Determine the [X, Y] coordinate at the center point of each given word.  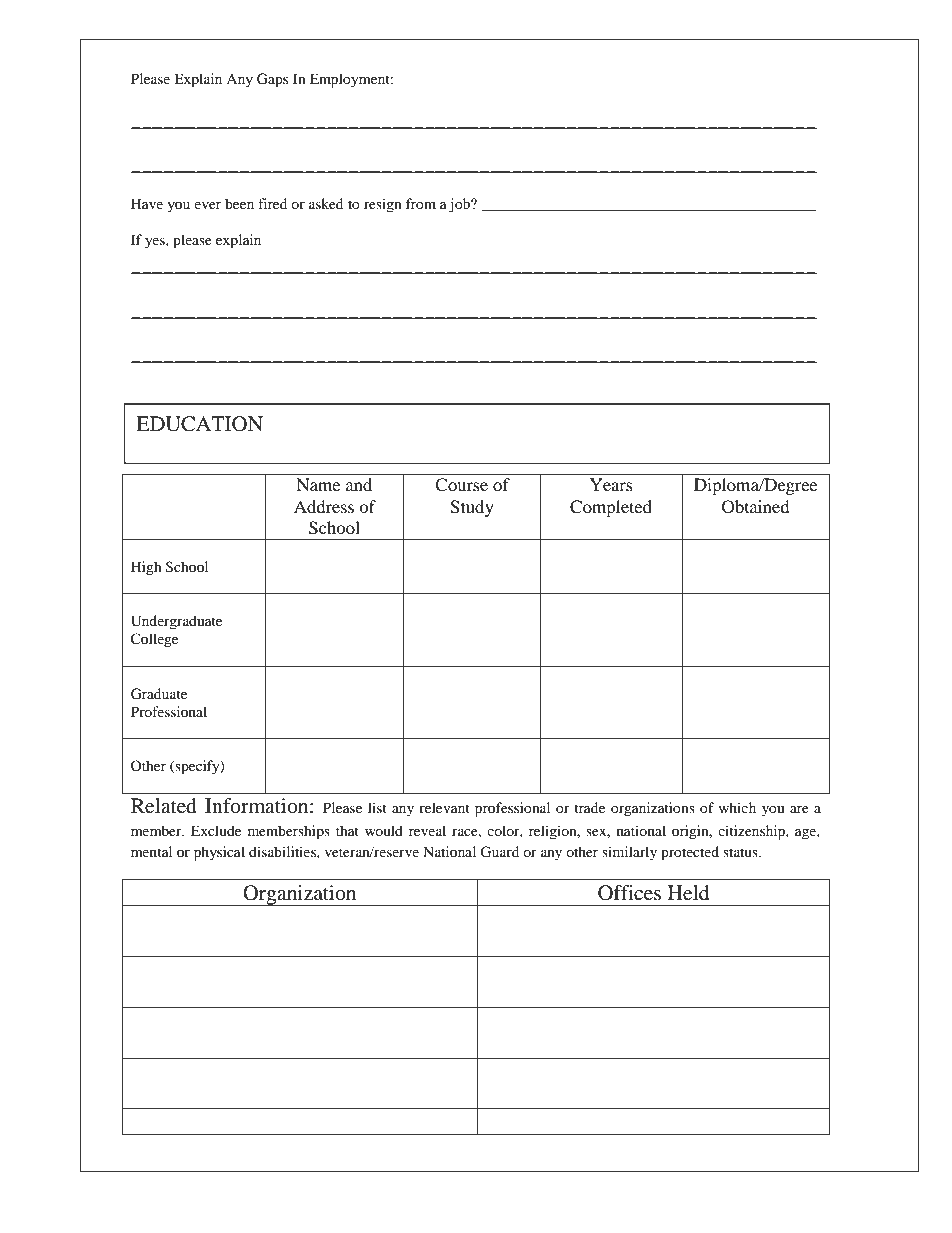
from [421, 203]
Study [472, 508]
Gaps [272, 80]
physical [219, 853]
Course [461, 485]
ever [207, 205]
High [146, 568]
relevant [444, 807]
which [737, 807]
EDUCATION [199, 424]
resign [383, 205]
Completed [611, 508]
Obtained [756, 507]
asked [326, 203]
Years [611, 484]
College [154, 640]
